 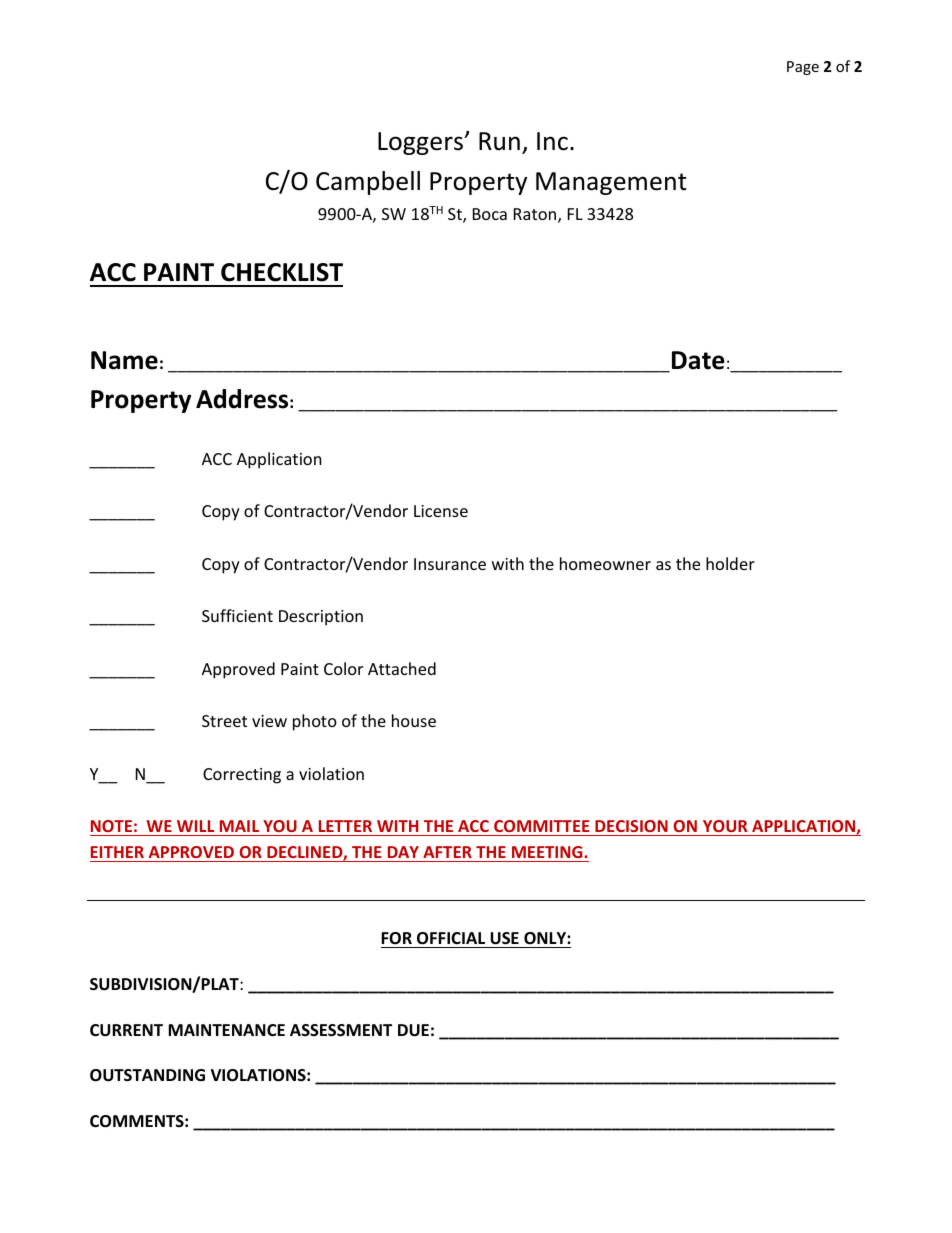 What do you see at coordinates (368, 183) in the image?
I see `Campbell` at bounding box center [368, 183].
